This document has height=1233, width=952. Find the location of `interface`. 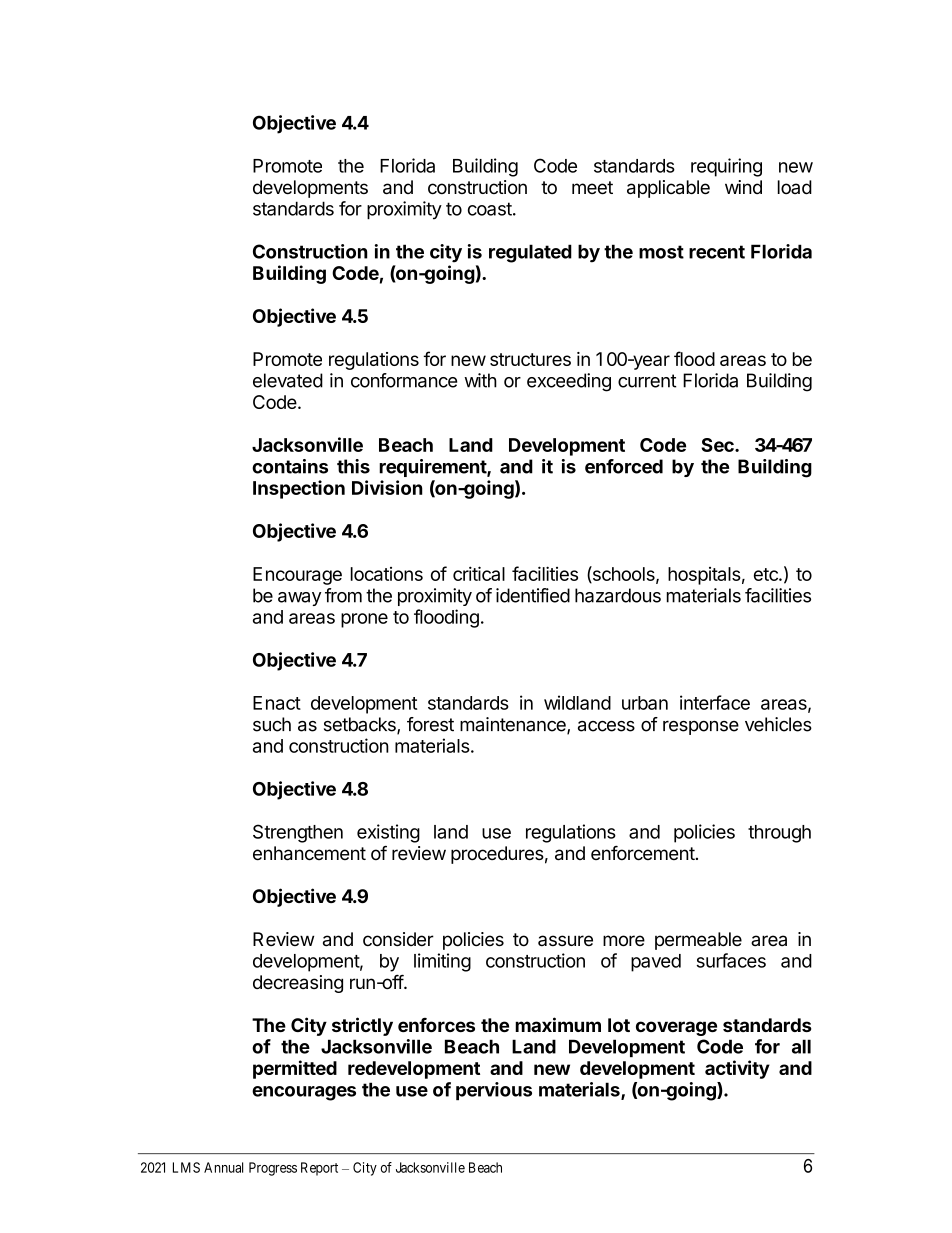

interface is located at coordinates (715, 702).
